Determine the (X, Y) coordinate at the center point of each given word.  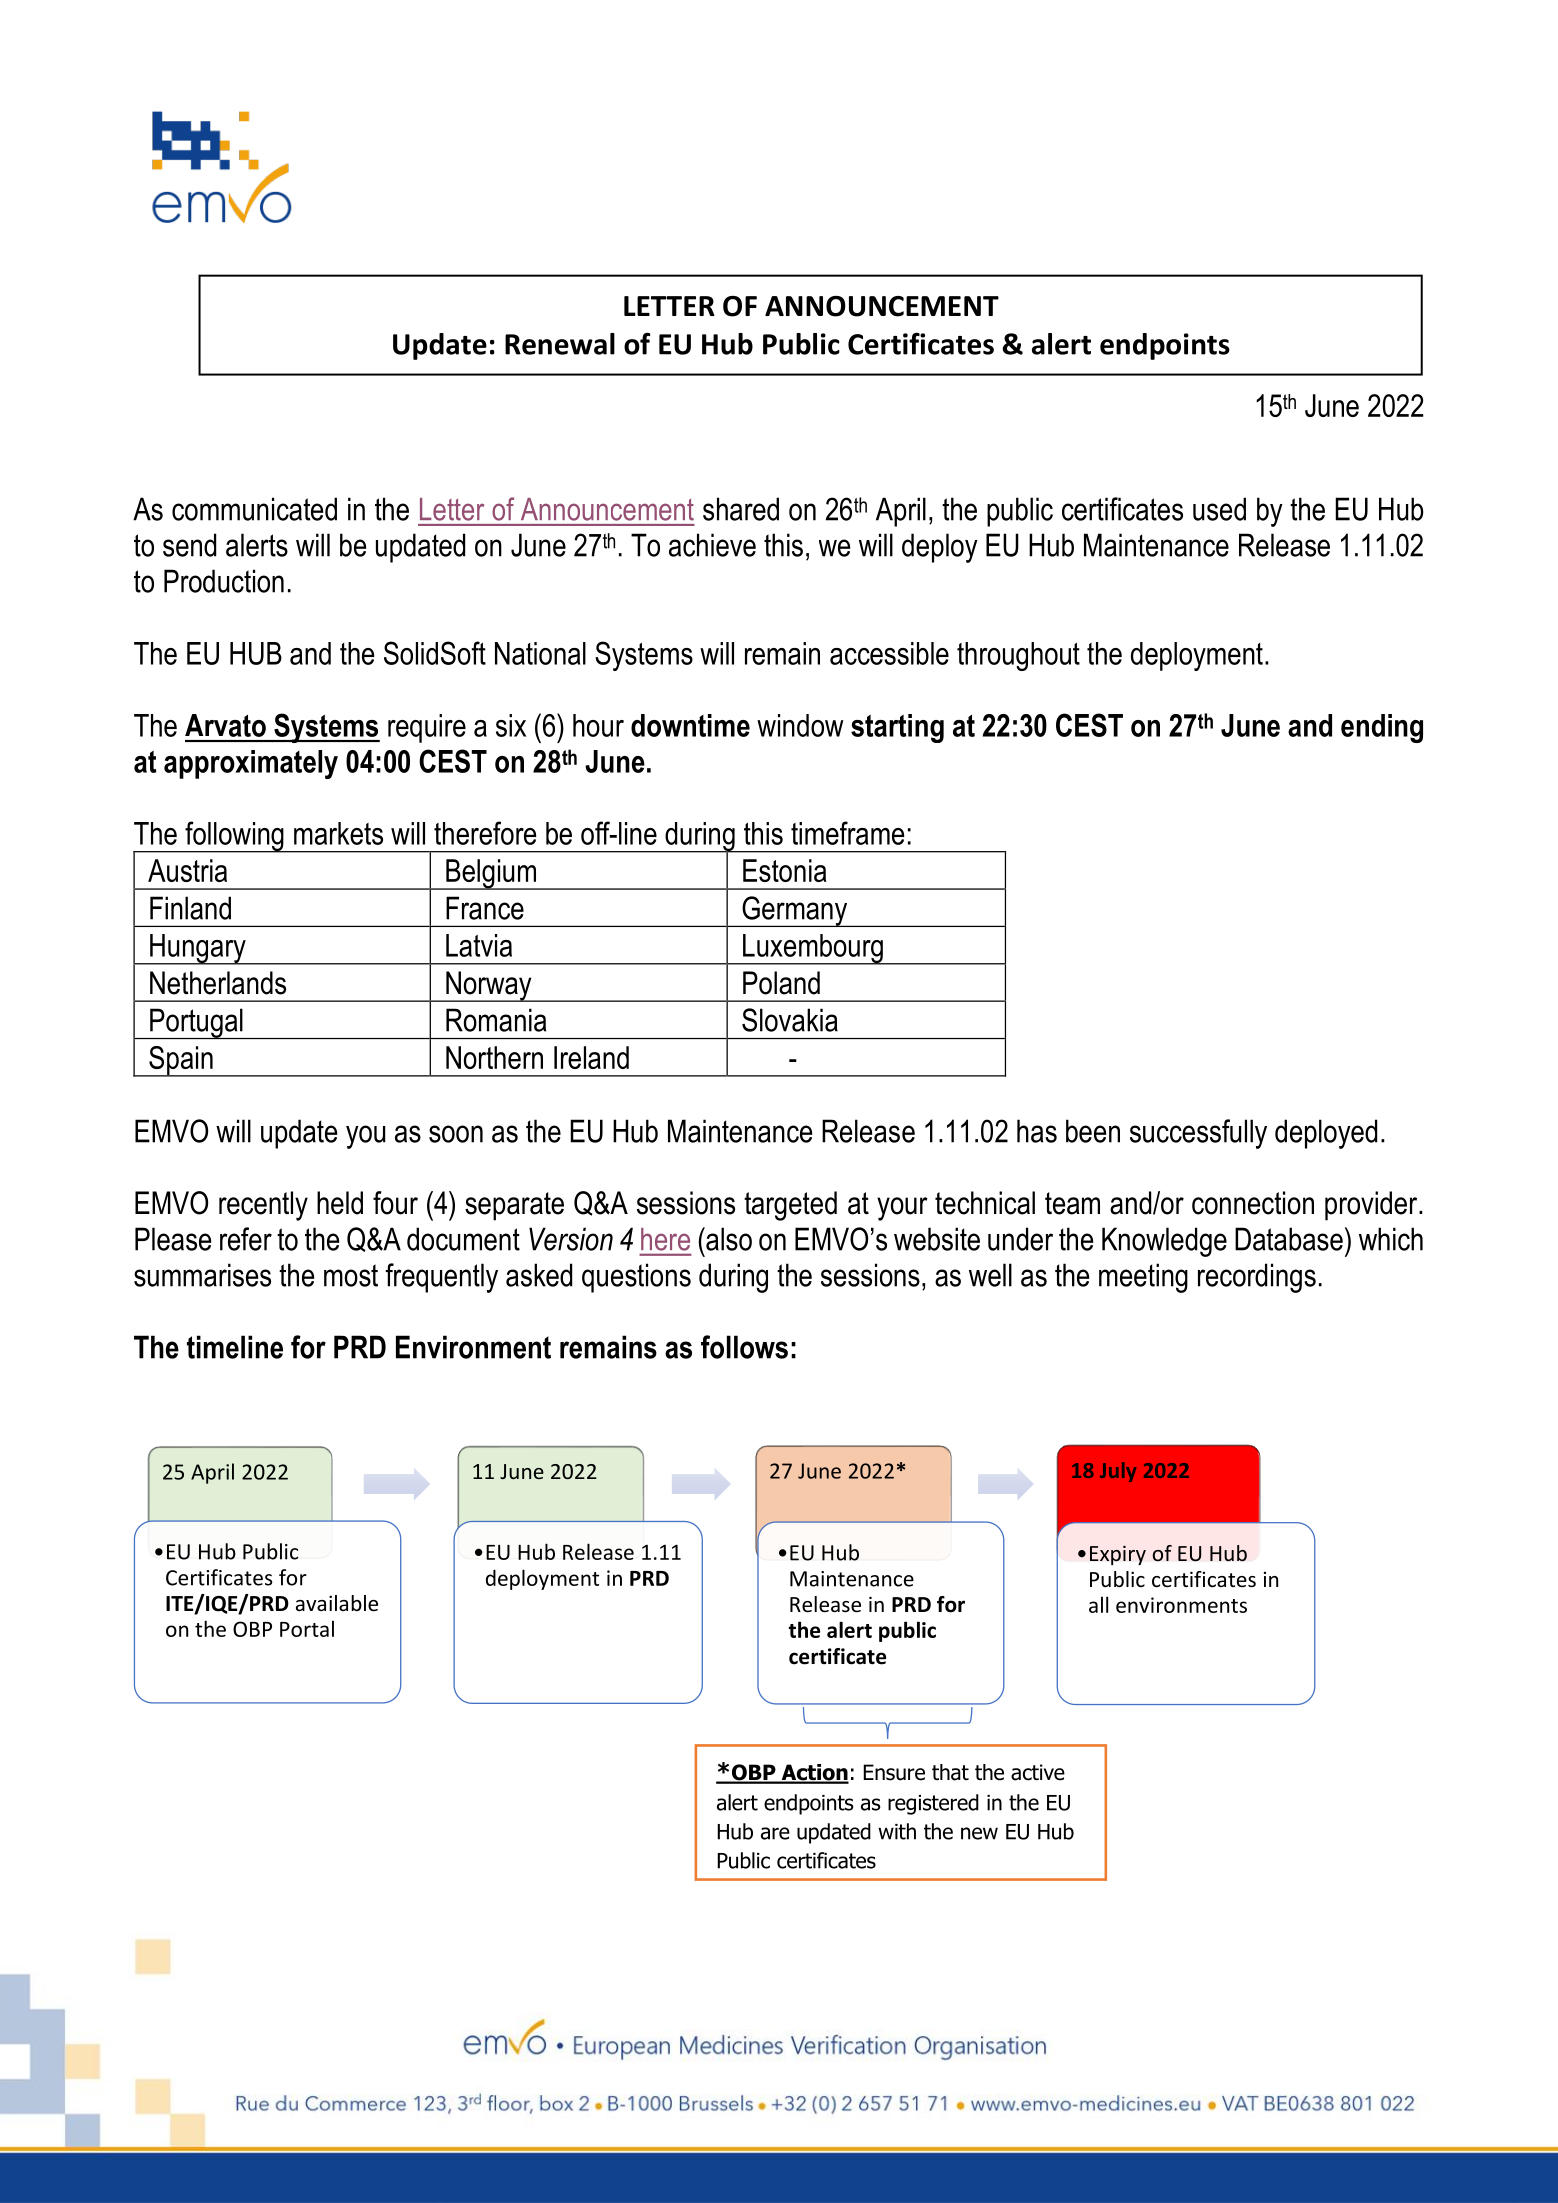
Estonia (785, 870)
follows (744, 1347)
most (351, 1275)
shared (741, 509)
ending (1382, 728)
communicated (254, 509)
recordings (1257, 1278)
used (1219, 509)
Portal (307, 1628)
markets (338, 833)
